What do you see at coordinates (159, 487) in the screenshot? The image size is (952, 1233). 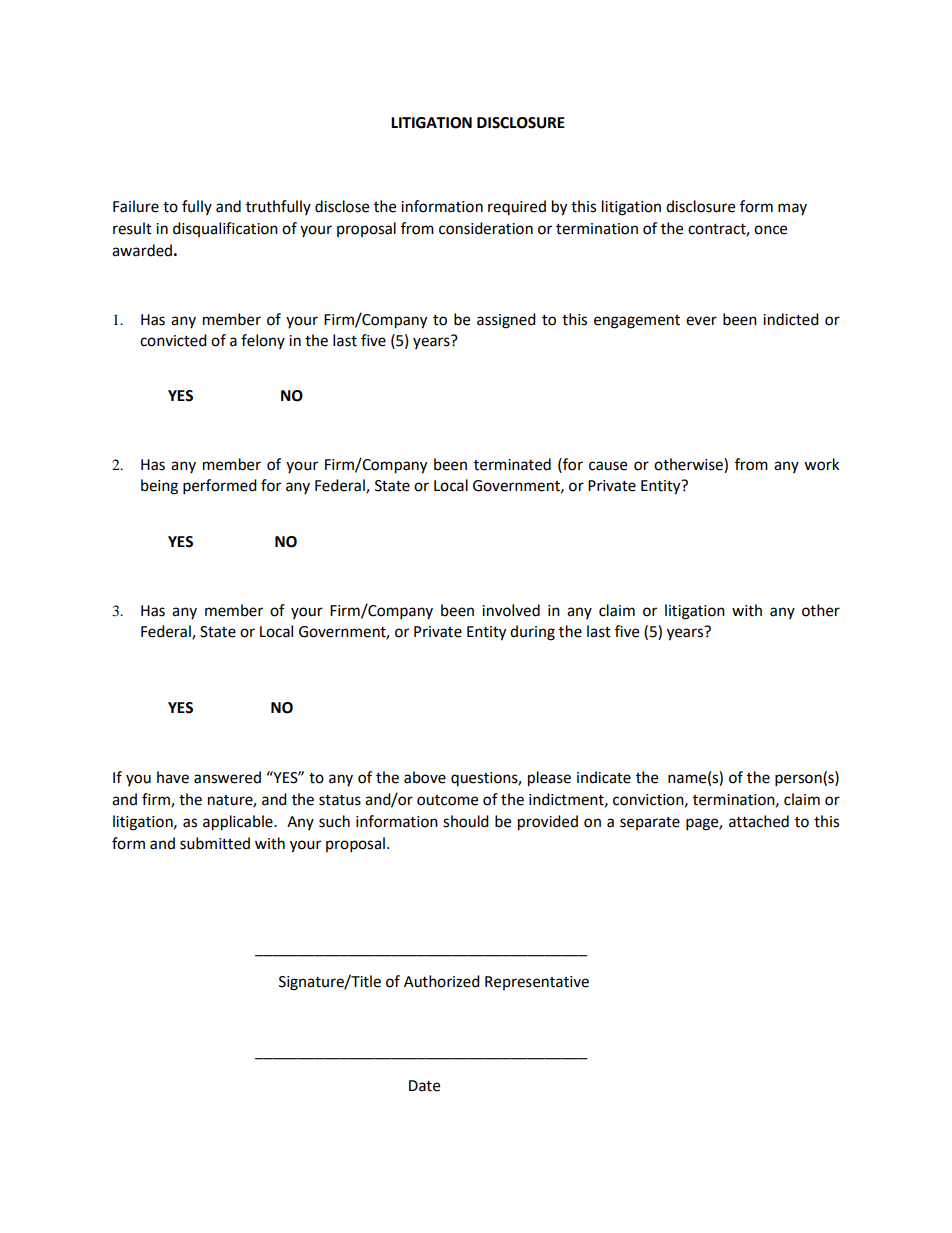 I see `being` at bounding box center [159, 487].
